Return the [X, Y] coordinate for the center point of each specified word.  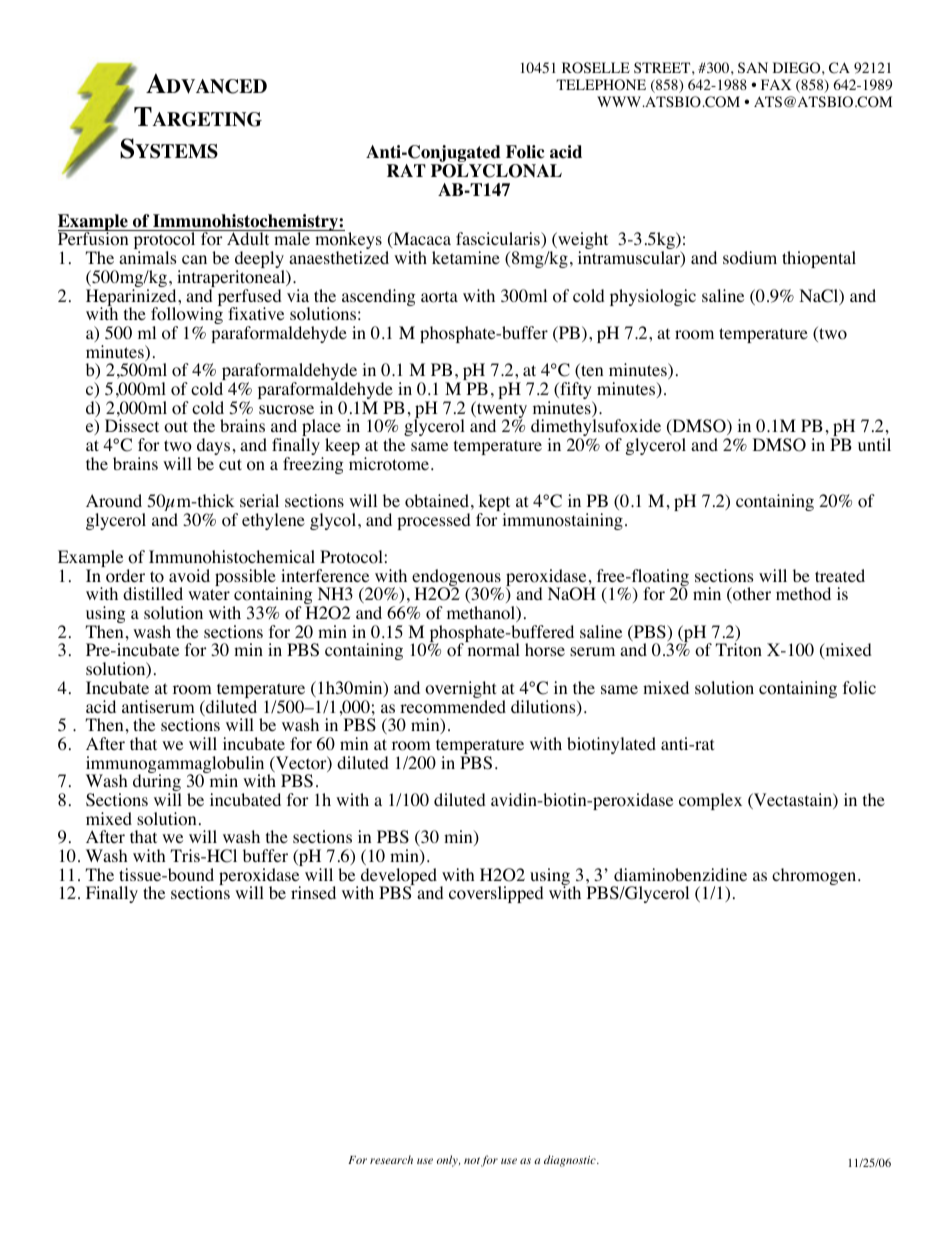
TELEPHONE [601, 85]
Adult [248, 238]
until [874, 444]
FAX [776, 84]
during [157, 783]
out [176, 427]
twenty [501, 411]
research [391, 1159]
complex [710, 801]
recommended [453, 707]
